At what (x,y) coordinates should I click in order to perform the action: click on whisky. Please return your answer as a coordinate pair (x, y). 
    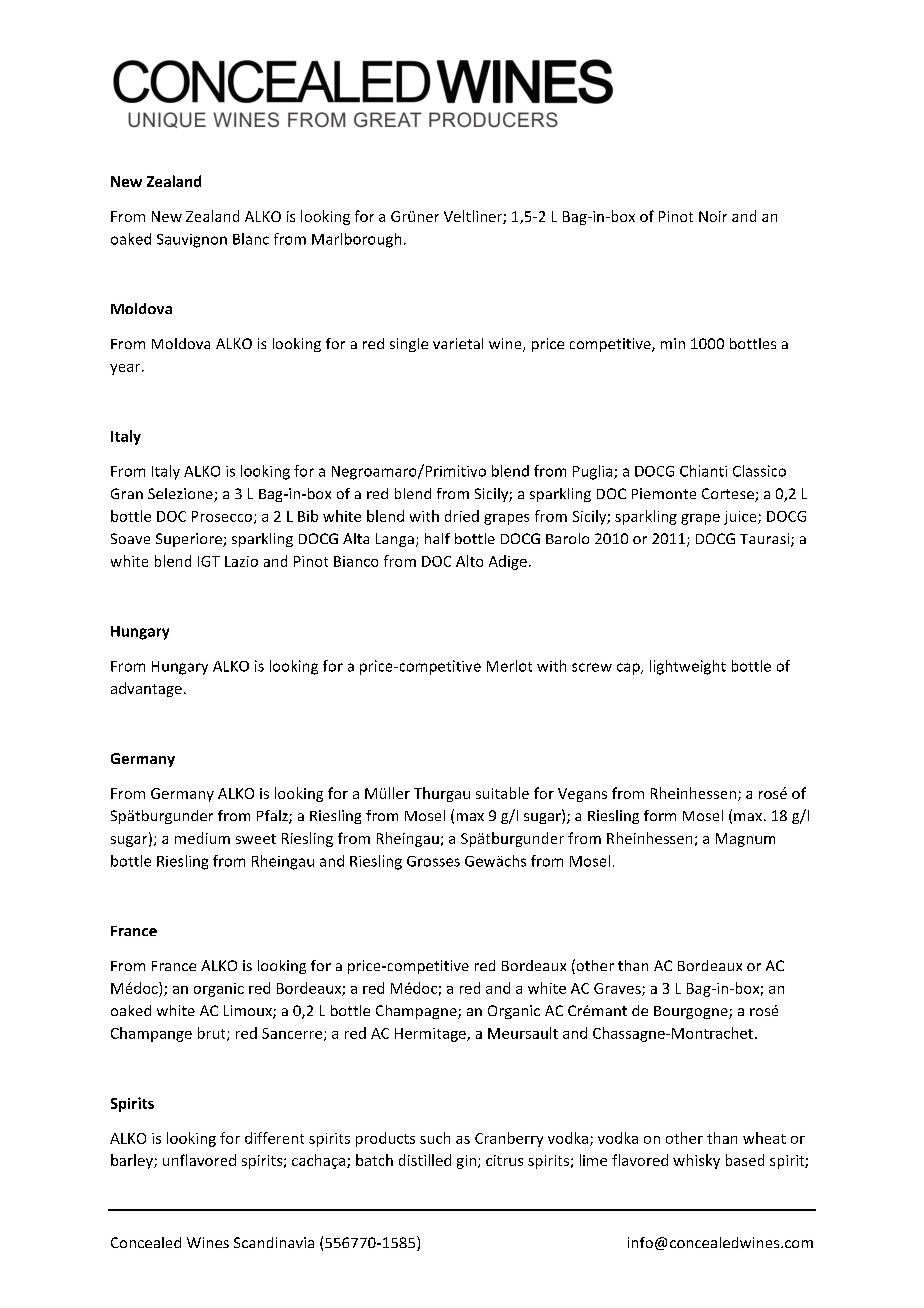
    Looking at the image, I should click on (696, 1161).
